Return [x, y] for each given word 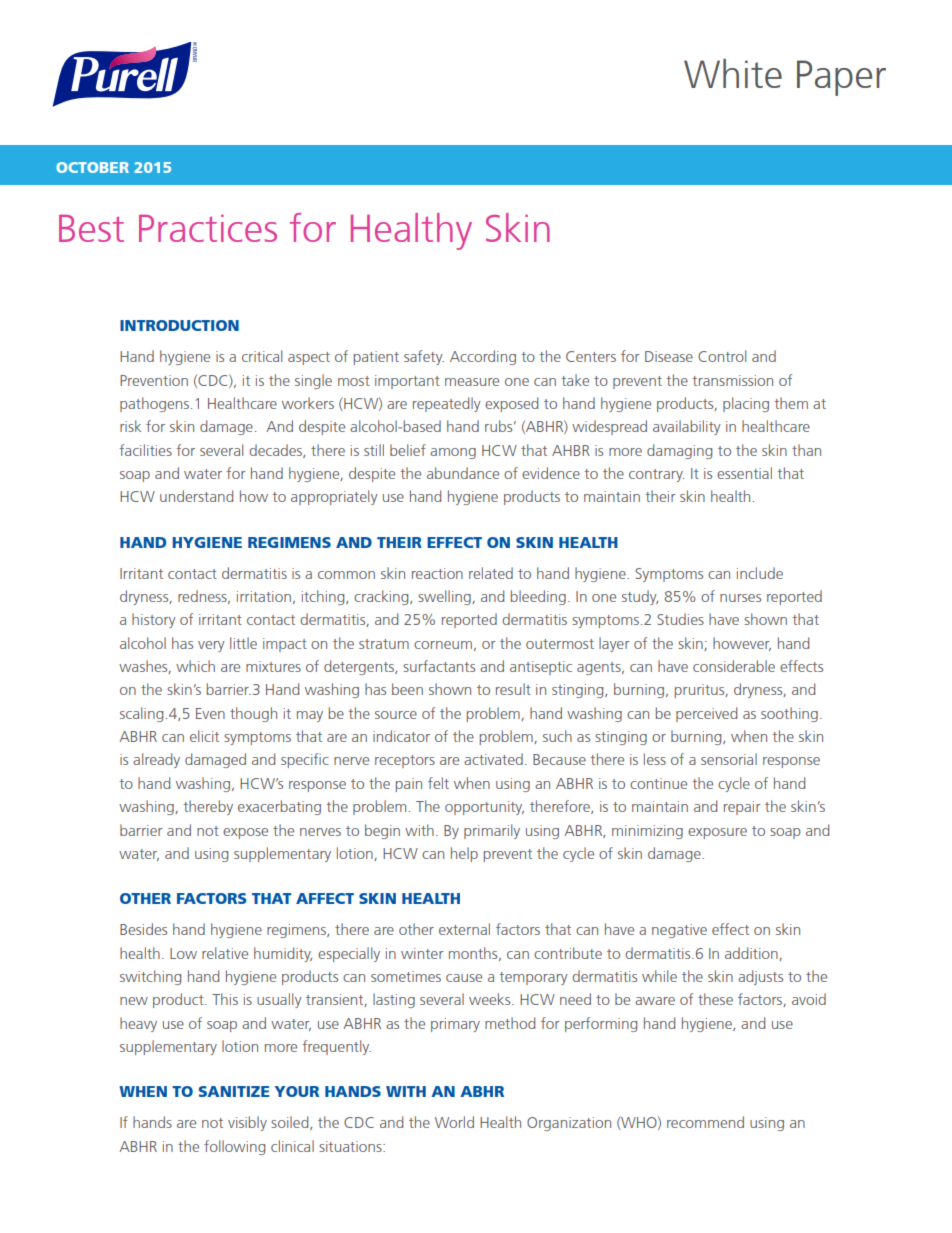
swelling [445, 597]
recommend [705, 1122]
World [454, 1122]
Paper [841, 78]
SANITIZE [234, 1091]
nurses [740, 598]
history [154, 620]
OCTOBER [92, 167]
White [733, 73]
